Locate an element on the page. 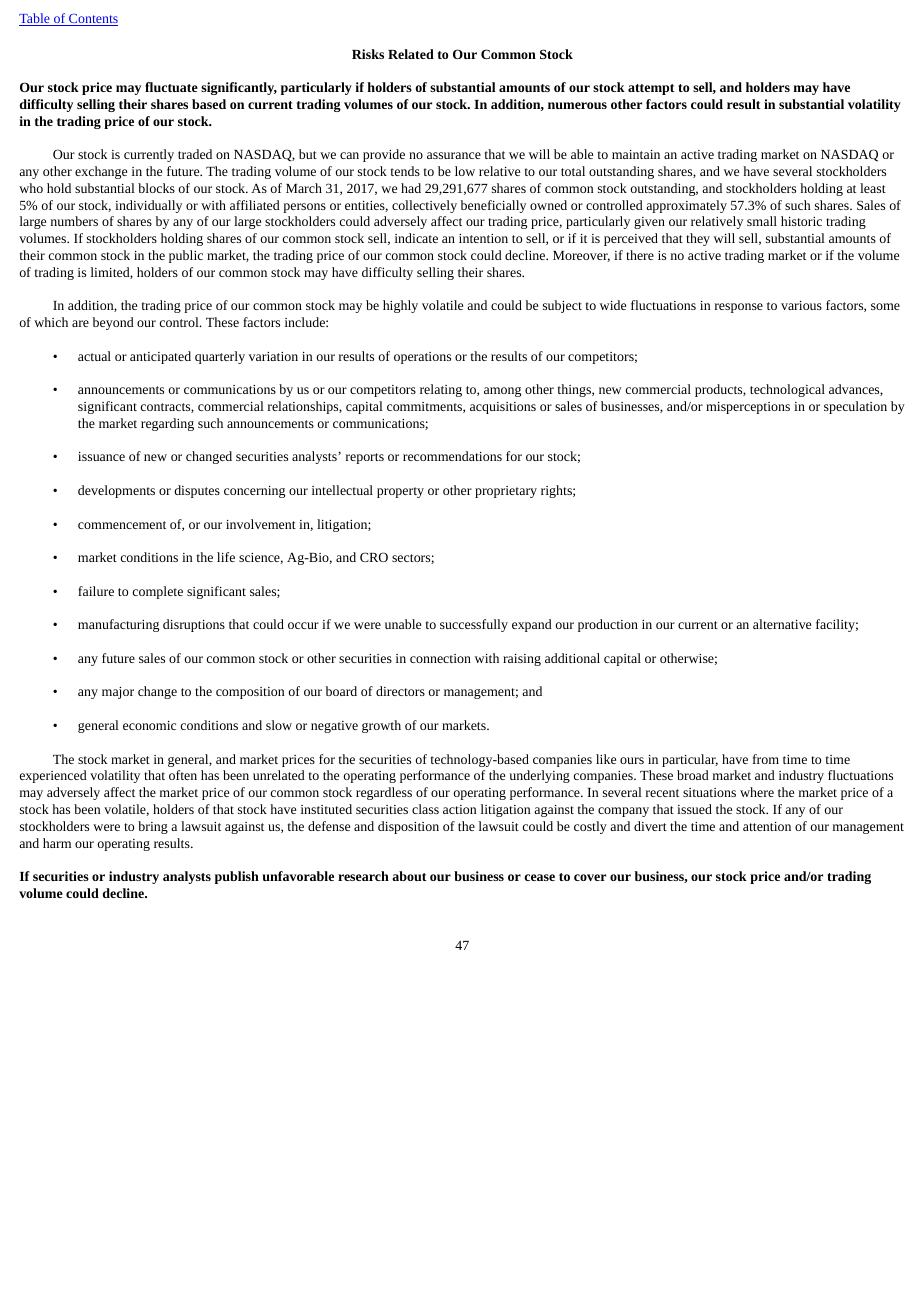 The image size is (924, 1308). Contents is located at coordinates (92, 20).
